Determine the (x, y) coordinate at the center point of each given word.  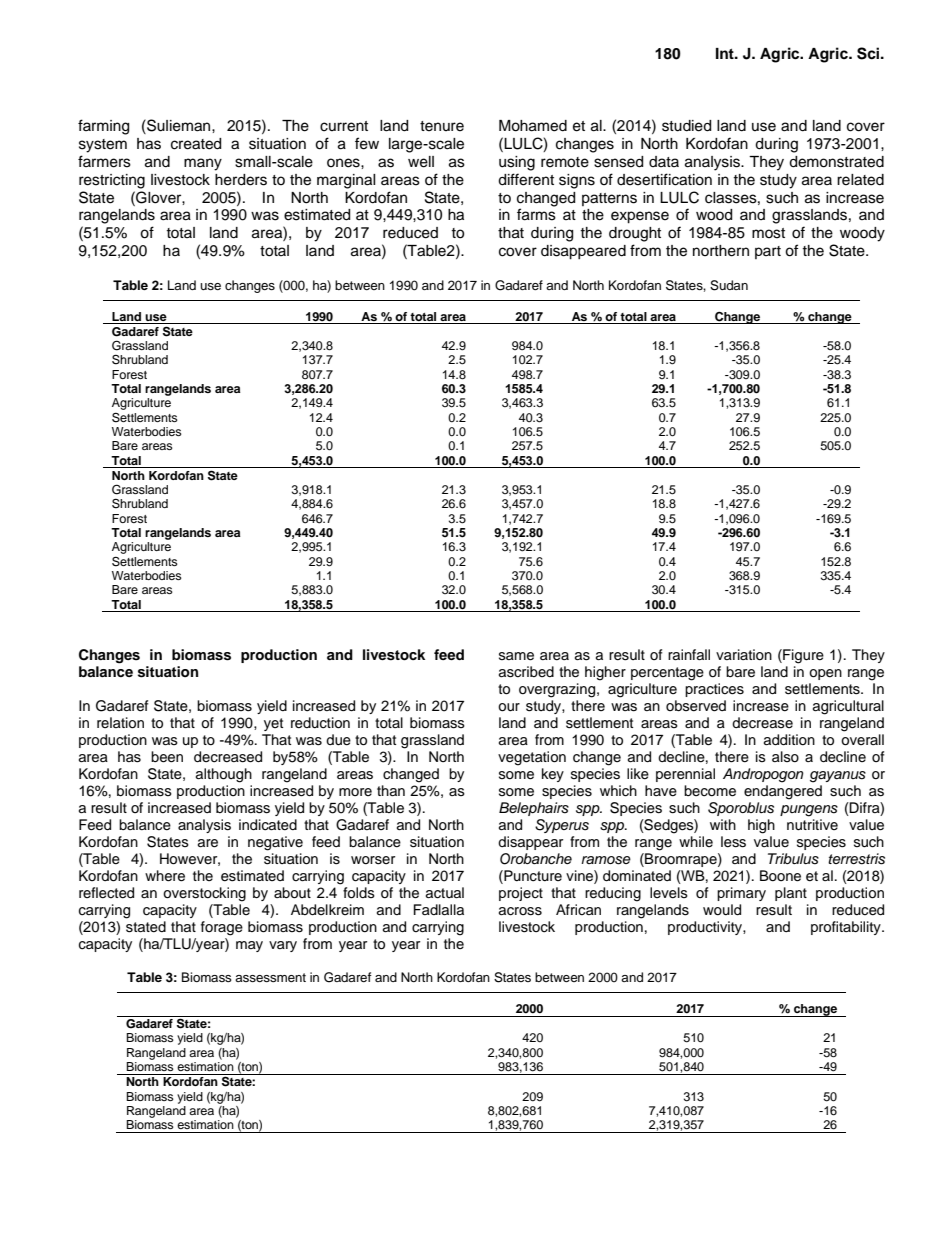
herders (241, 180)
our (509, 707)
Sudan (729, 285)
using (517, 163)
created (196, 144)
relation (120, 723)
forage (222, 928)
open (825, 674)
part (768, 252)
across (520, 911)
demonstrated (836, 162)
